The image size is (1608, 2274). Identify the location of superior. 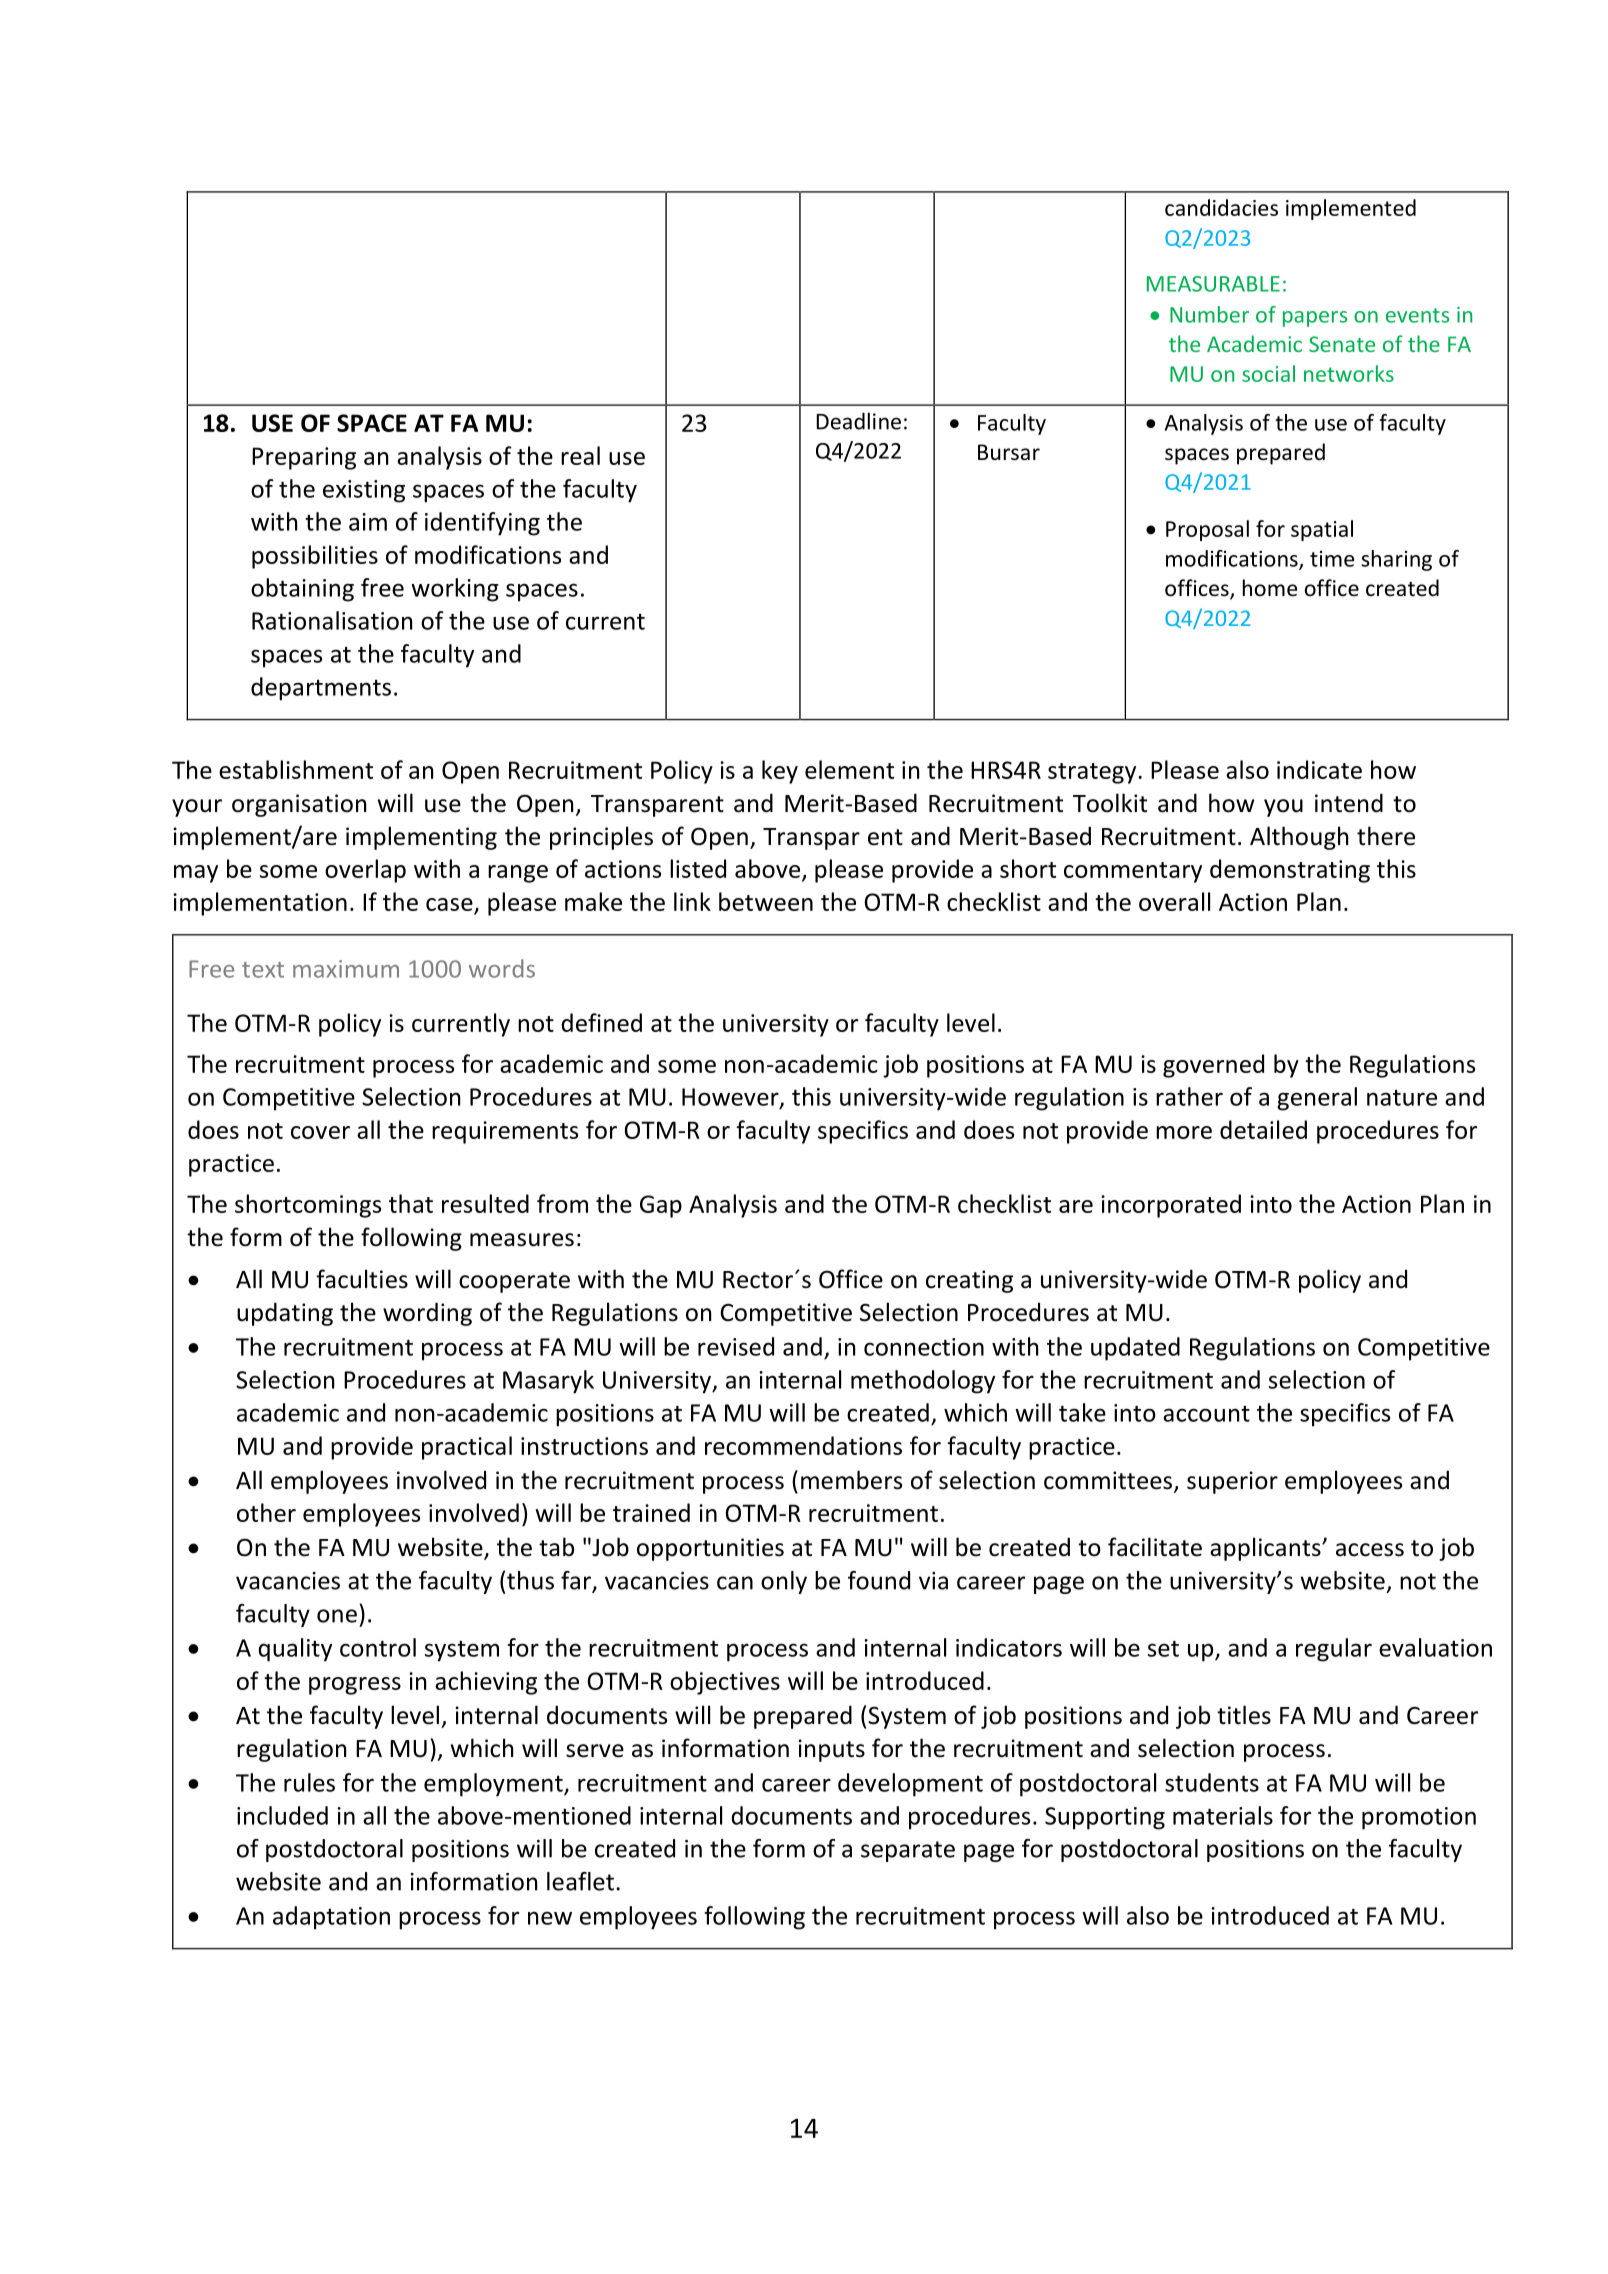
(1232, 1482).
